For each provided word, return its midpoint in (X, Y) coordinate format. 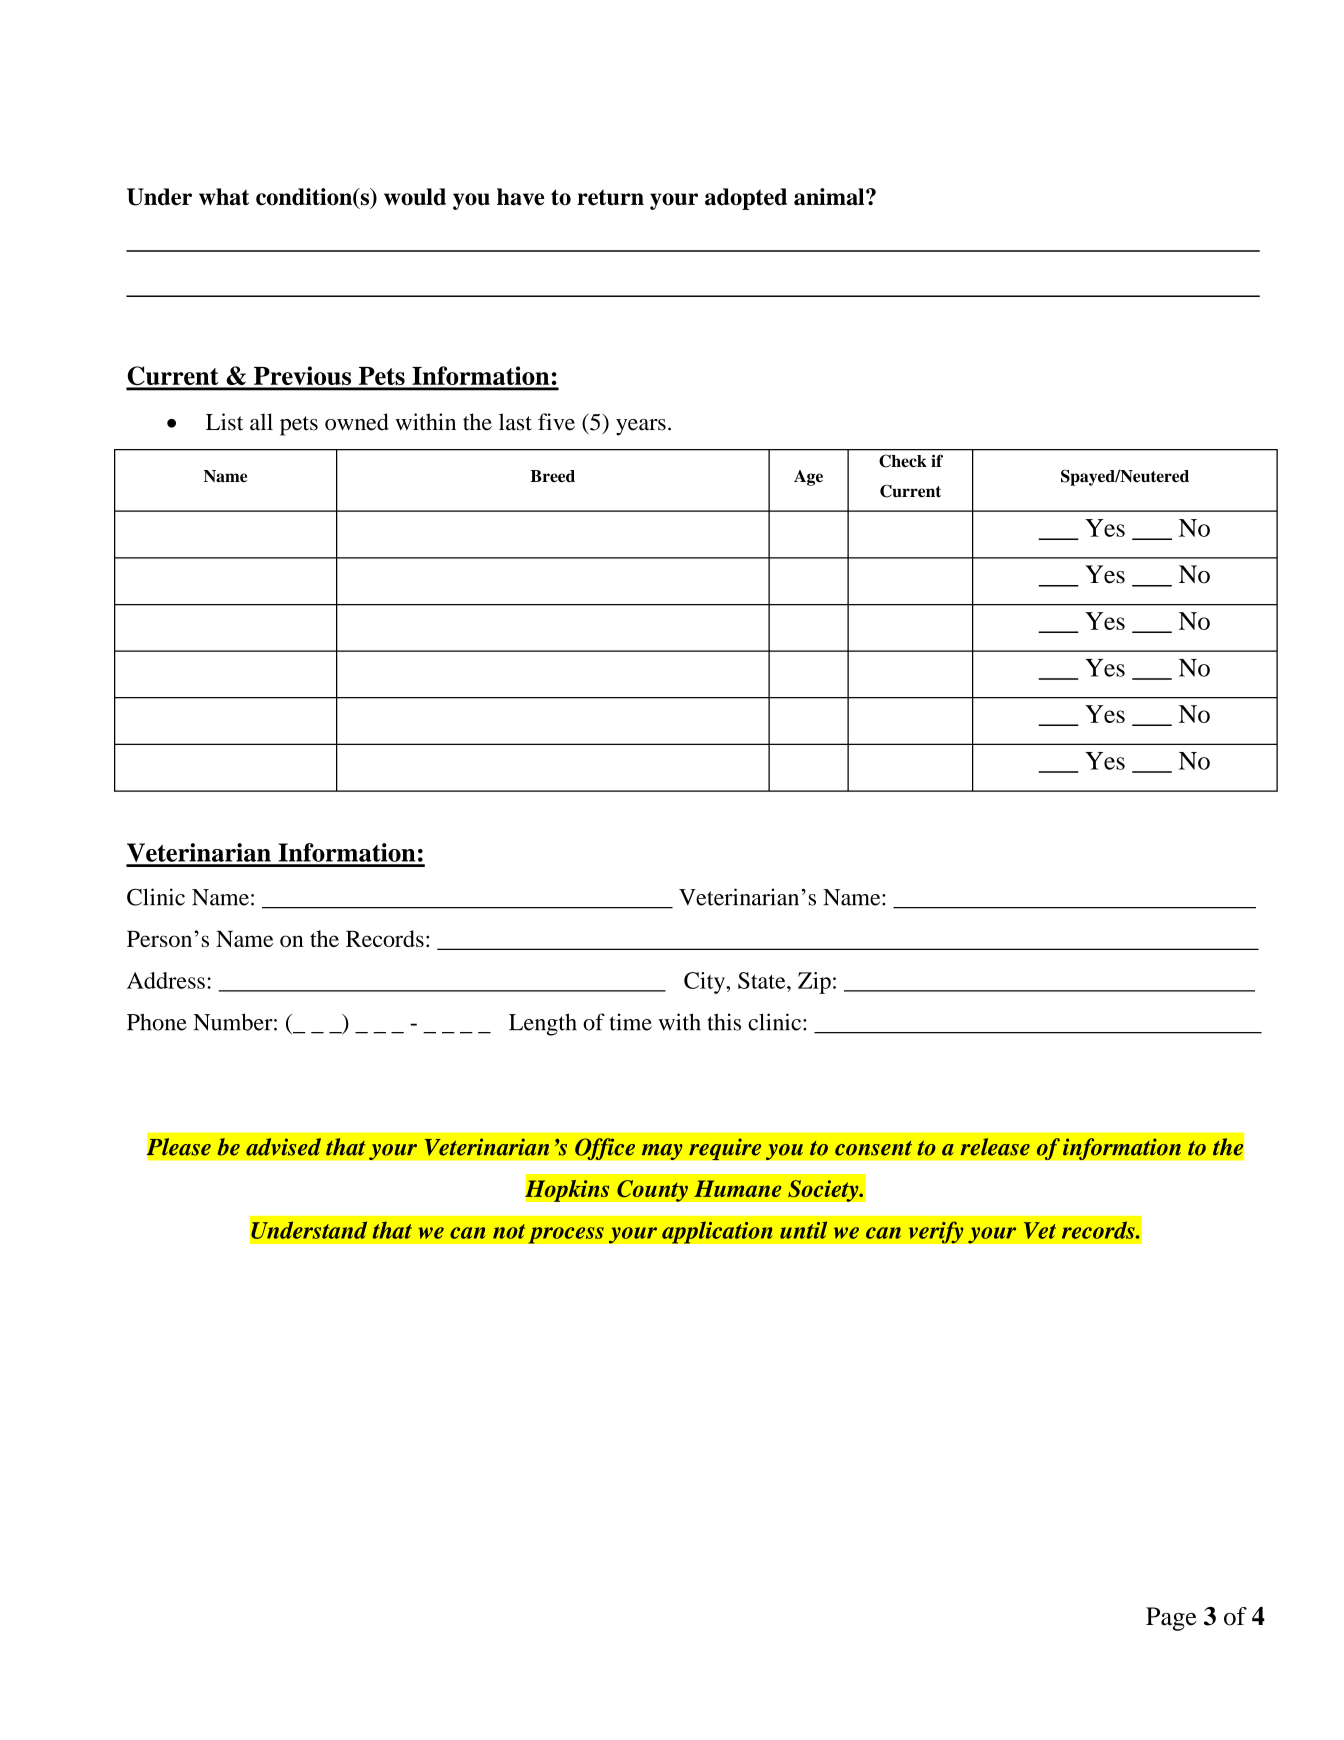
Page (1171, 1619)
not (509, 1231)
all (261, 422)
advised (283, 1147)
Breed (552, 476)
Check (903, 461)
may (662, 1151)
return (610, 198)
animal (830, 197)
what (224, 197)
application (717, 1232)
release (995, 1147)
